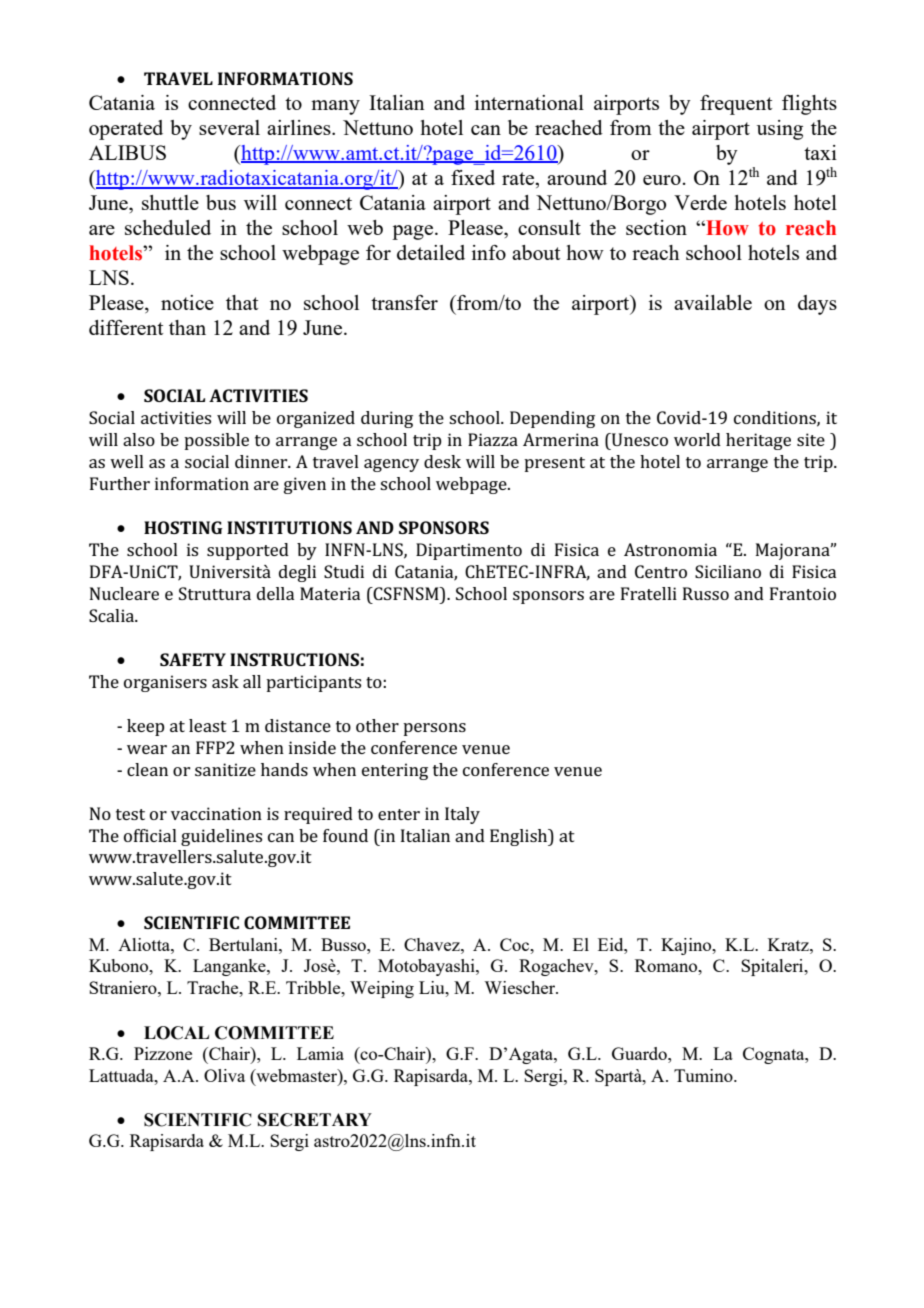  I want to click on frequent, so click(736, 105).
